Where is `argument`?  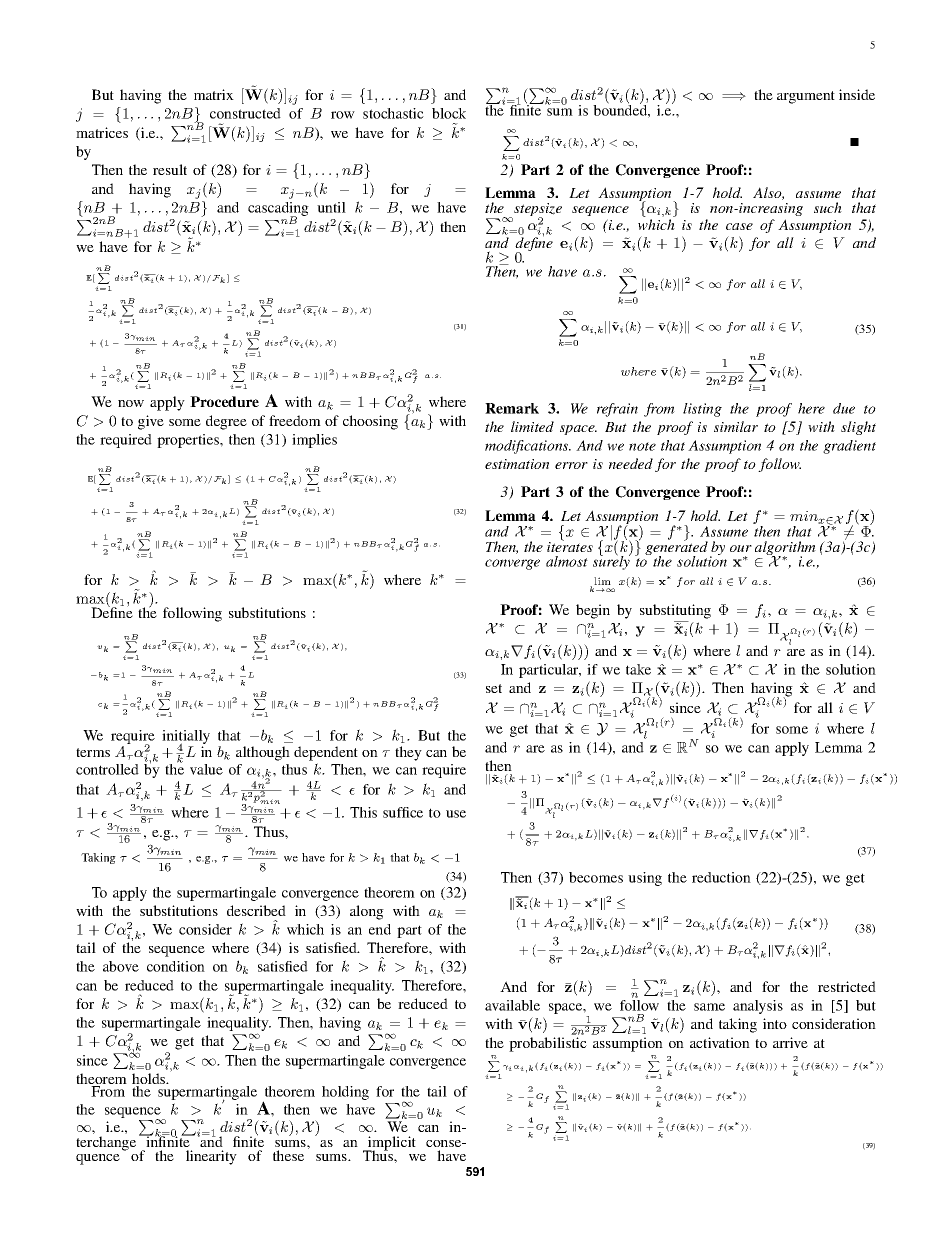 argument is located at coordinates (806, 97).
